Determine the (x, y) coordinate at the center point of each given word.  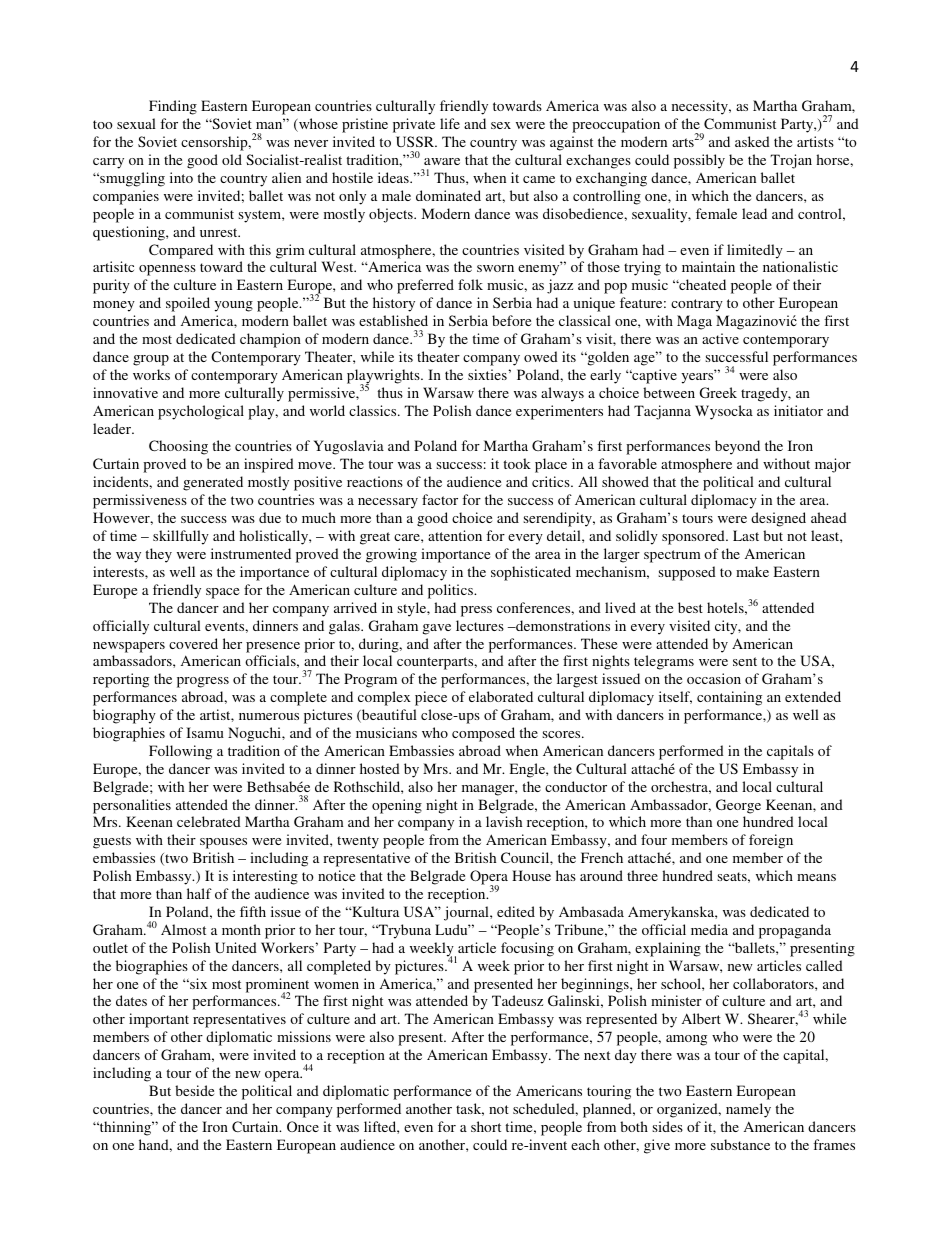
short (486, 1126)
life (450, 123)
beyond (737, 447)
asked (752, 141)
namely (748, 1110)
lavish (504, 821)
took (517, 463)
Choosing (178, 447)
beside (194, 1090)
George (738, 806)
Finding (173, 107)
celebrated (209, 821)
